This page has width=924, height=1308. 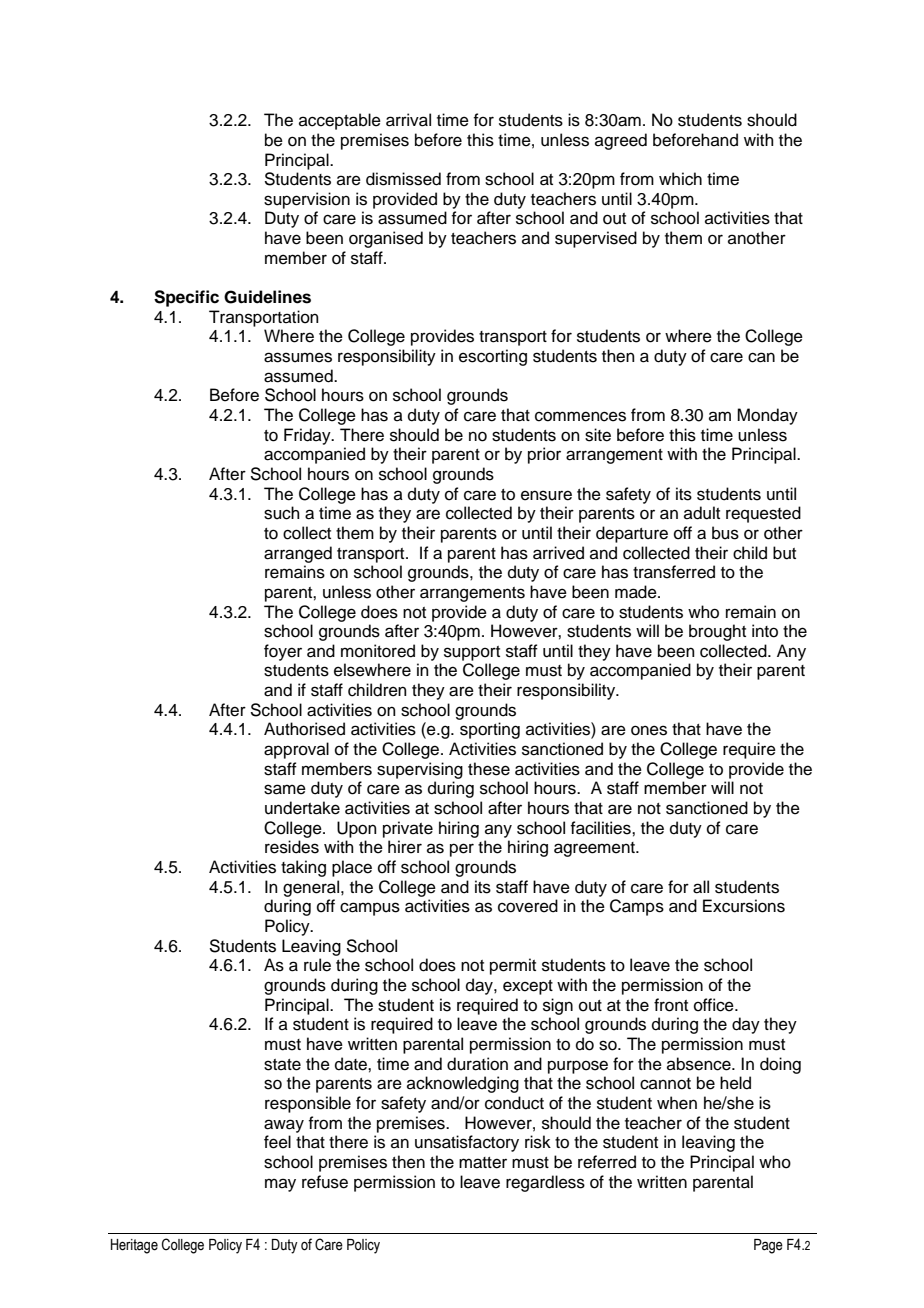 I want to click on Page, so click(x=768, y=1246).
